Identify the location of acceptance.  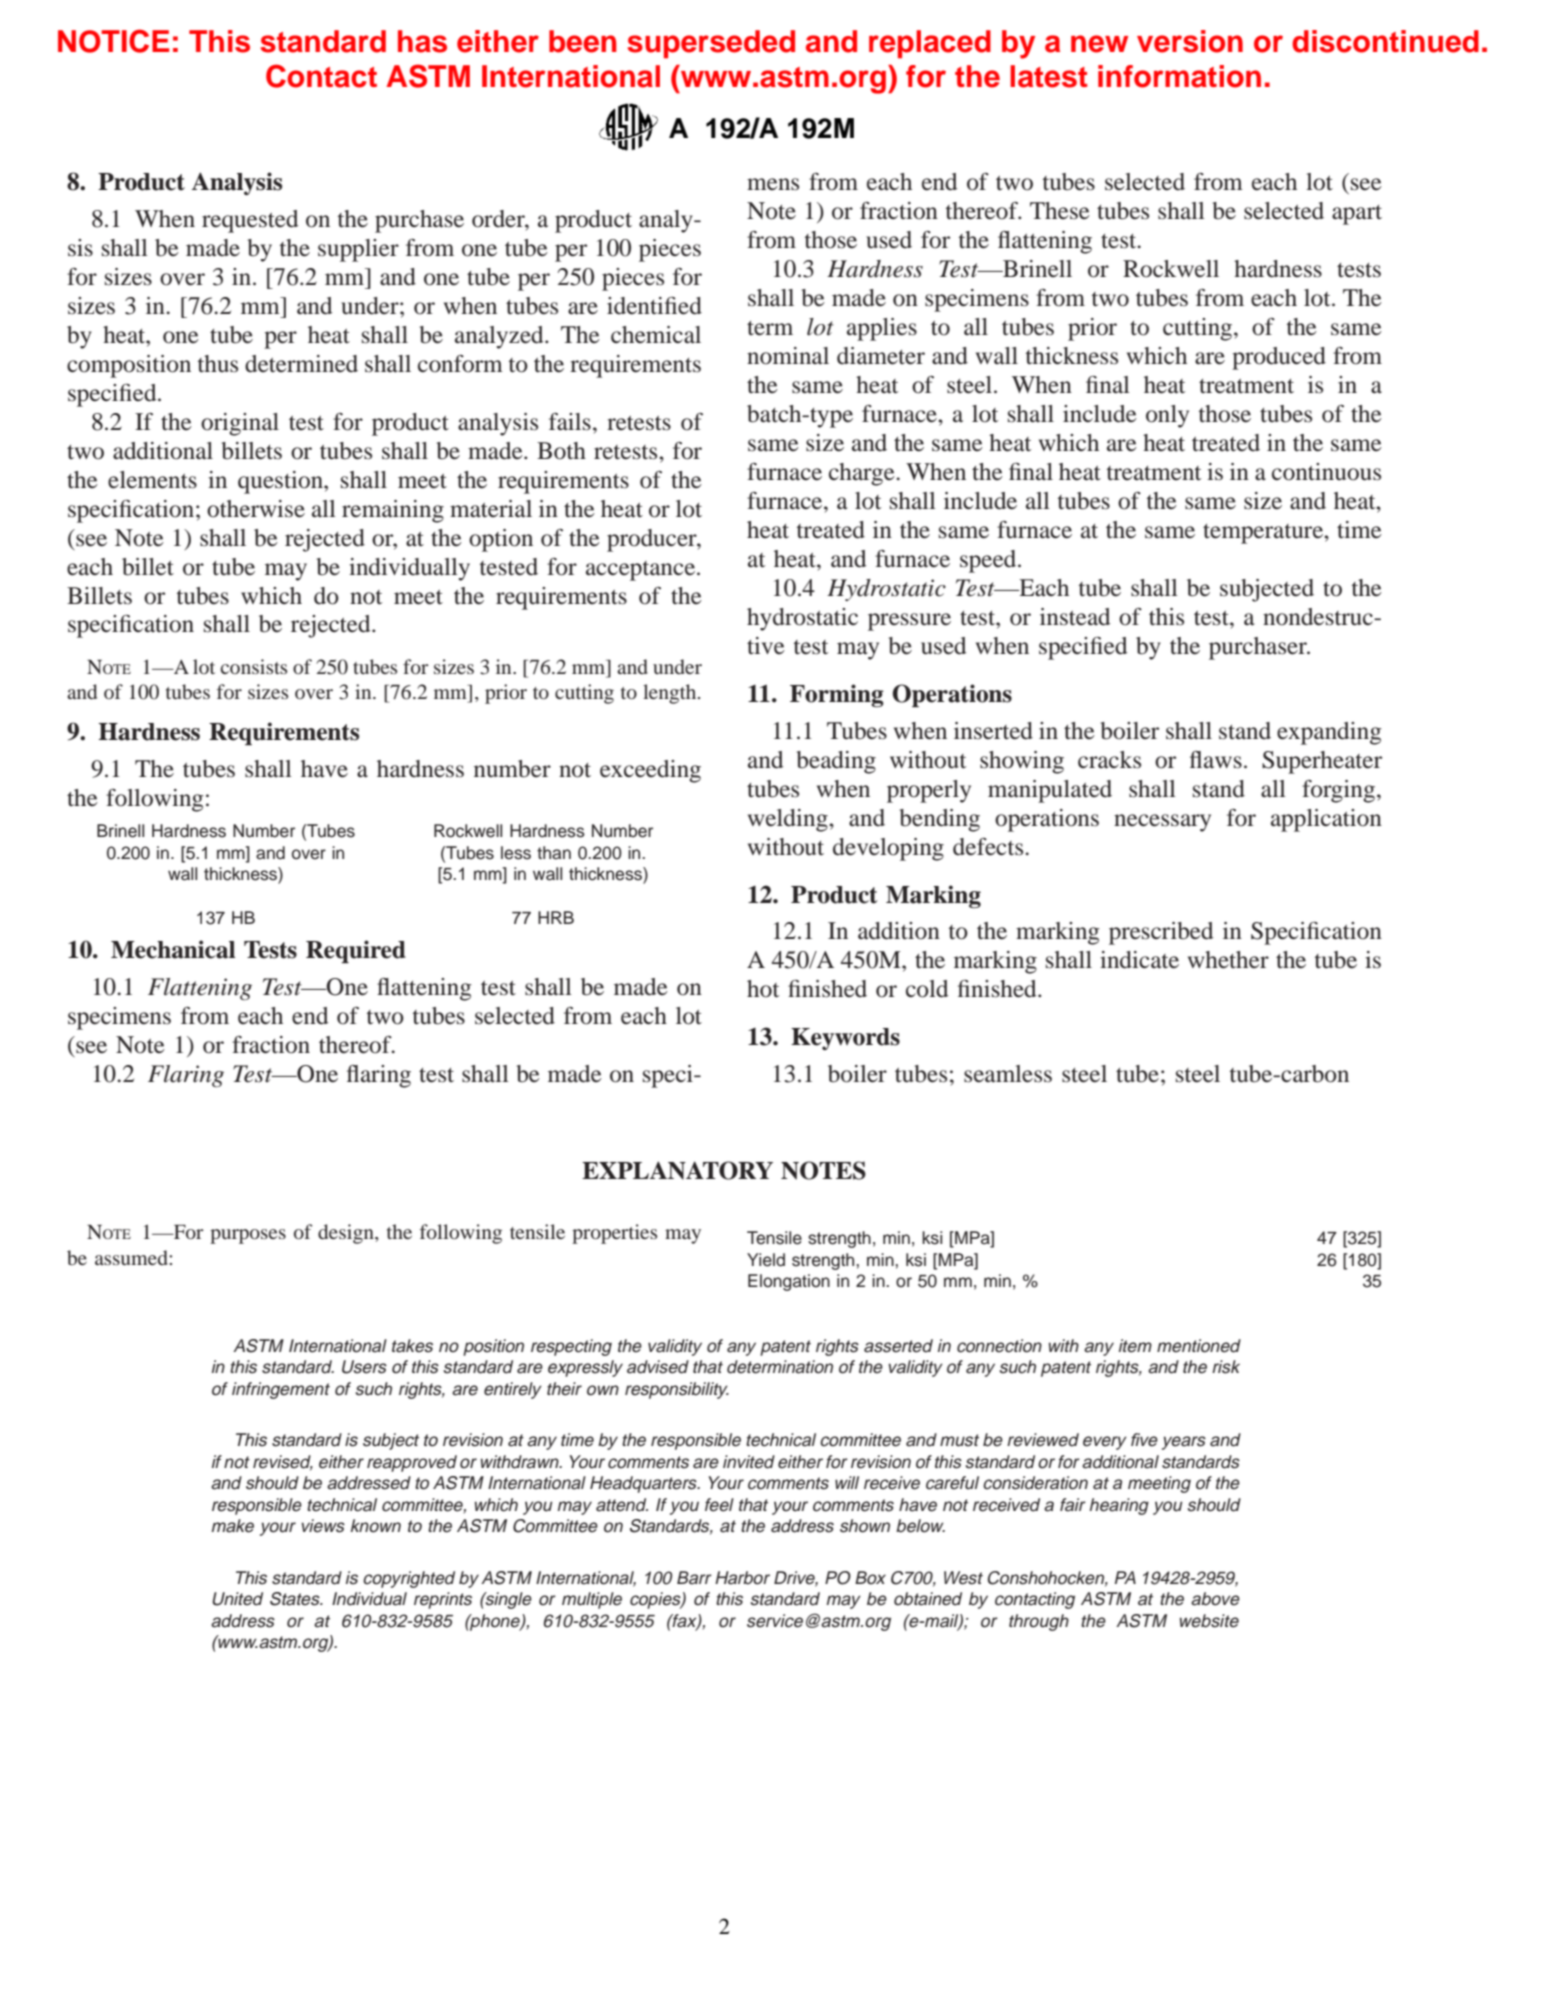
(642, 571).
